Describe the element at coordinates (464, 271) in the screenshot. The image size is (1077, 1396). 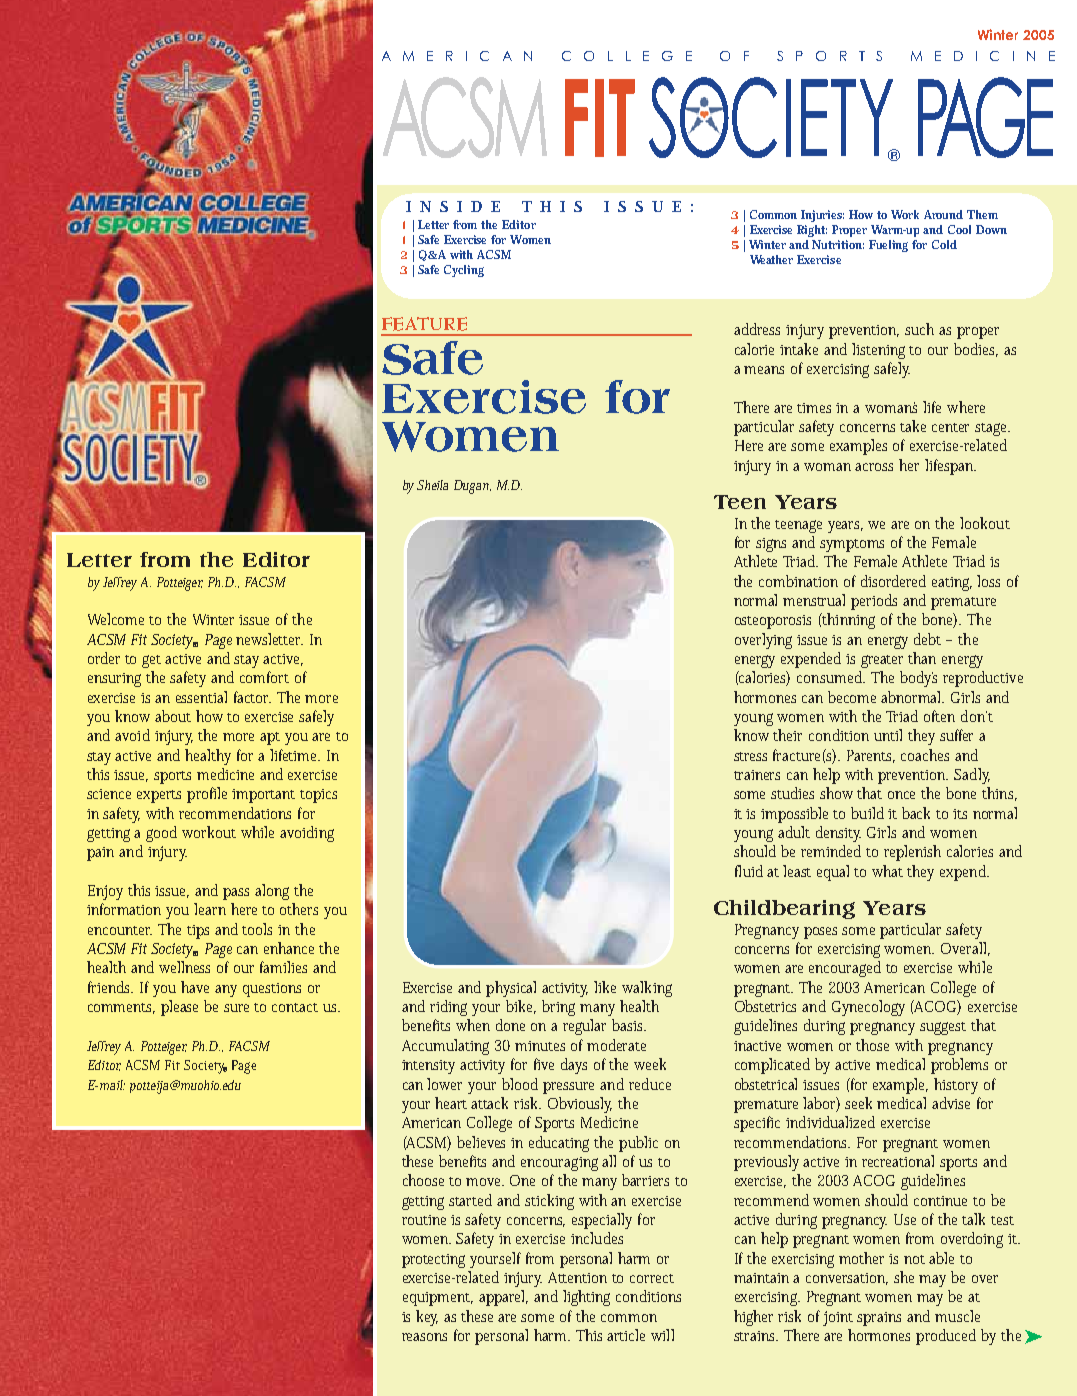
I see `Cycling` at that location.
